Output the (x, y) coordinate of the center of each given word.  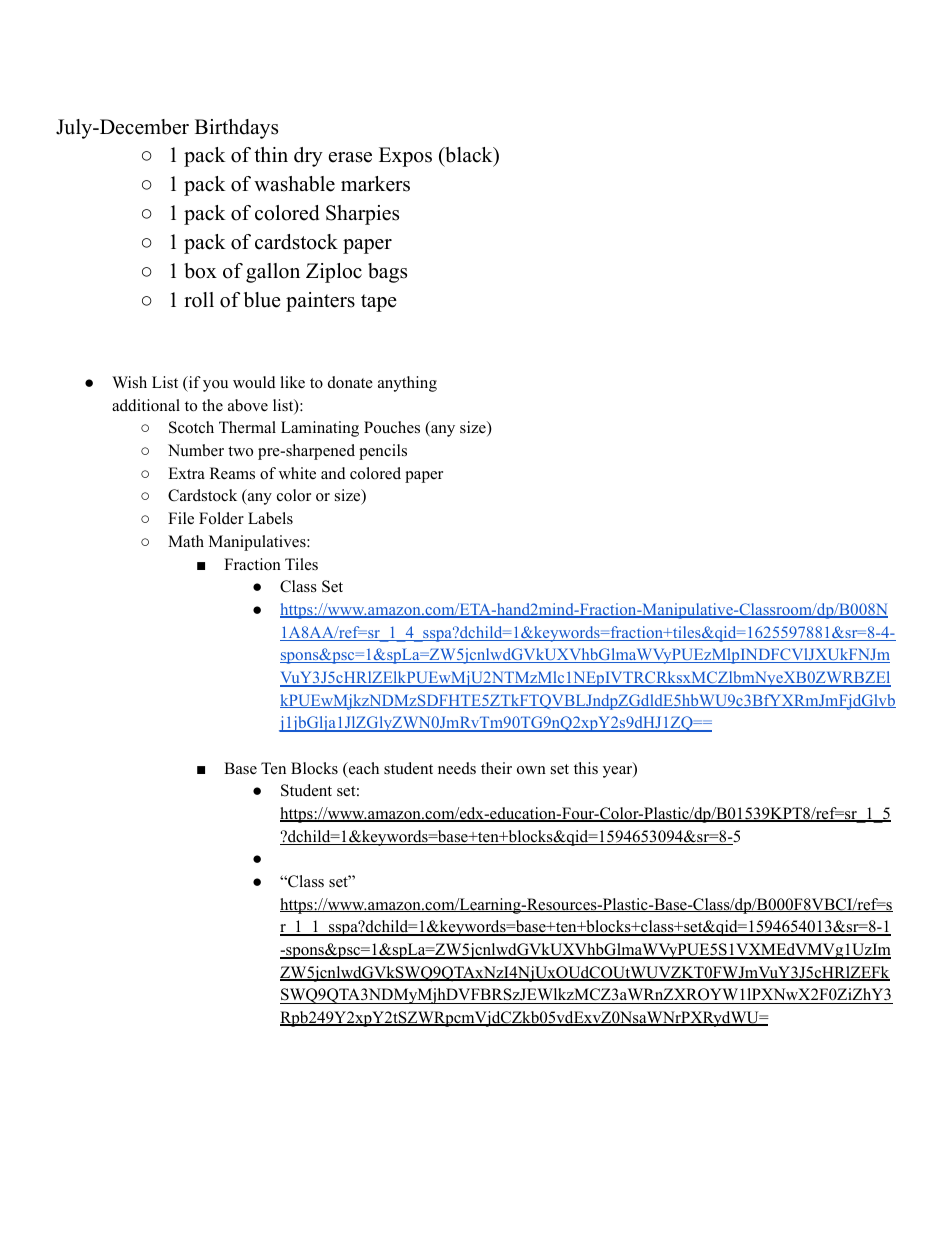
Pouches (392, 427)
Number (196, 450)
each (362, 769)
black (469, 156)
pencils (383, 452)
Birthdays (236, 129)
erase (350, 157)
